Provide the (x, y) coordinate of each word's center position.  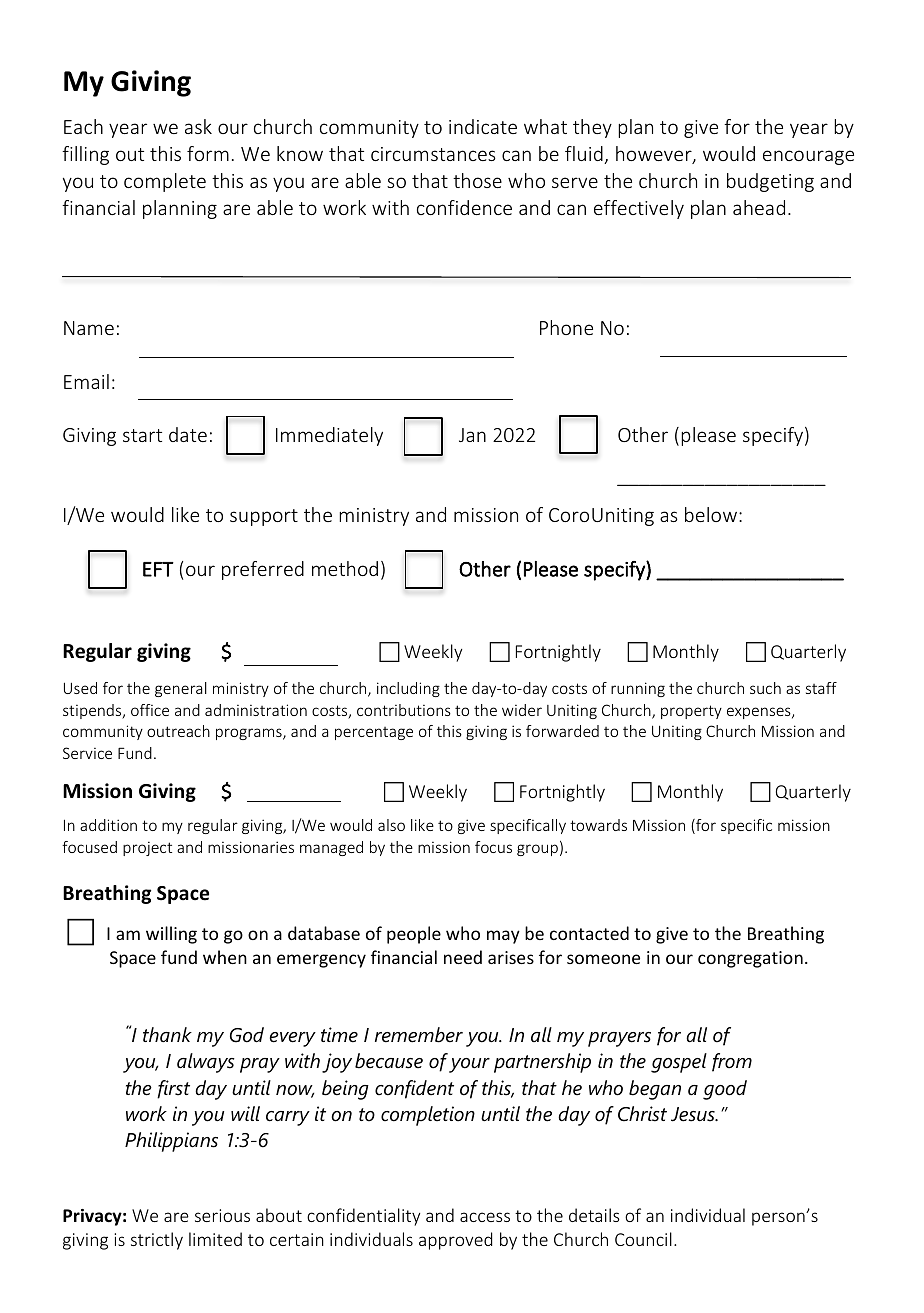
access (485, 1217)
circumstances (433, 154)
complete (165, 182)
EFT (158, 569)
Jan (472, 435)
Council (643, 1239)
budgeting (770, 182)
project (147, 848)
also (391, 825)
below (711, 514)
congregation (750, 959)
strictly (157, 1241)
